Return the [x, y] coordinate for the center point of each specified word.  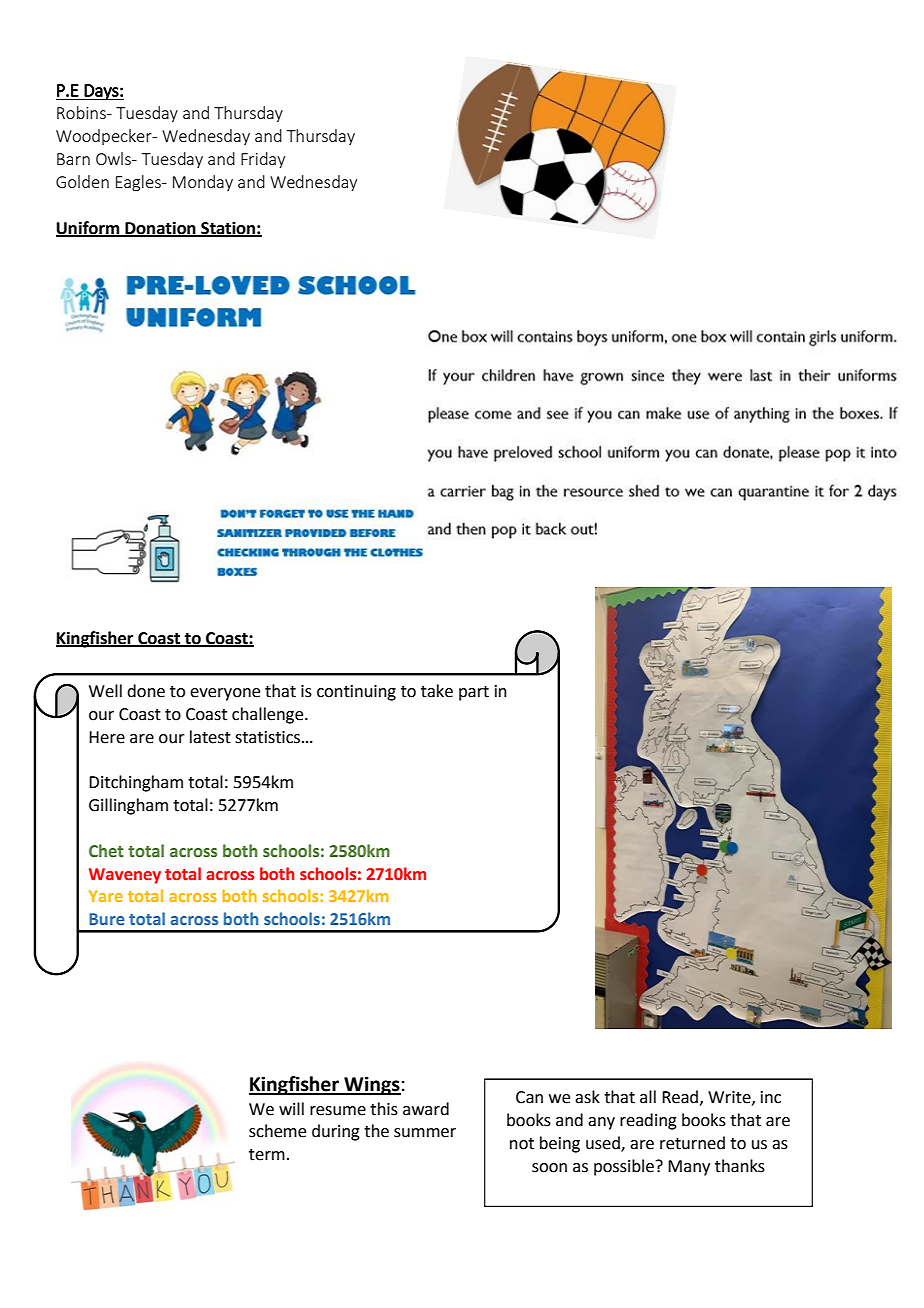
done [146, 691]
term [267, 1155]
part [474, 693]
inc [771, 1097]
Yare [106, 896]
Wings [371, 1085]
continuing [356, 693]
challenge [269, 715]
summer [425, 1133]
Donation [160, 229]
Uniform [89, 229]
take [437, 691]
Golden [82, 181]
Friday [263, 160]
